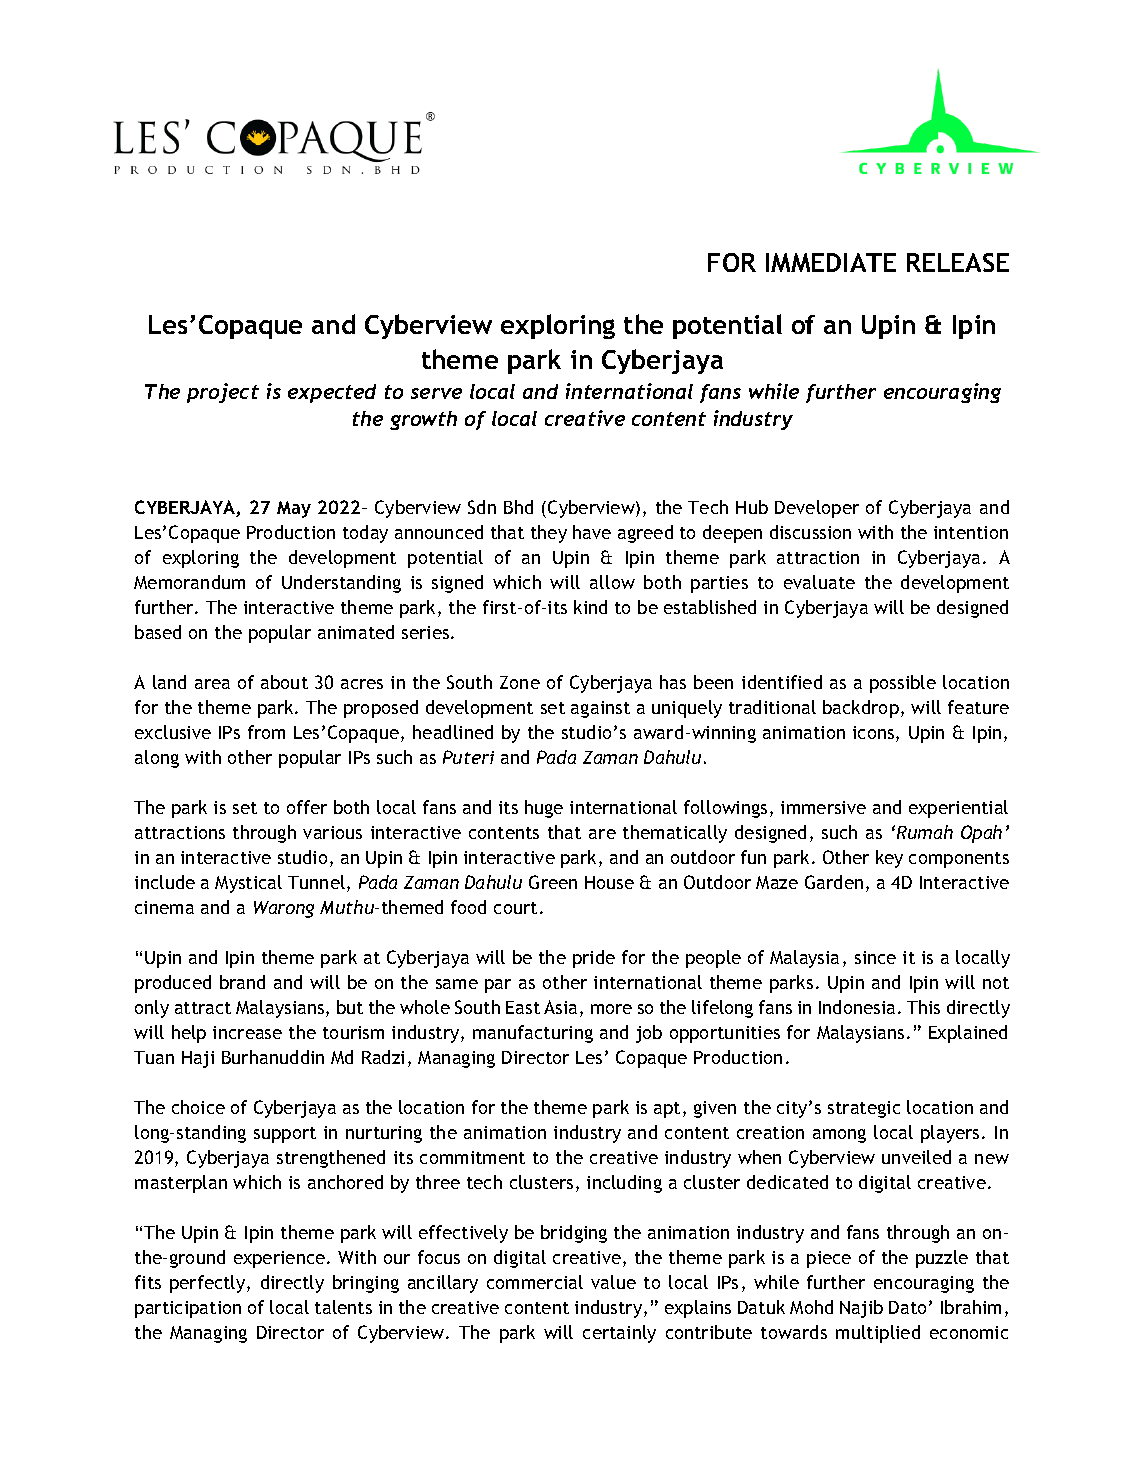  Describe the element at coordinates (831, 262) in the screenshot. I see `IMMEDIATE` at that location.
